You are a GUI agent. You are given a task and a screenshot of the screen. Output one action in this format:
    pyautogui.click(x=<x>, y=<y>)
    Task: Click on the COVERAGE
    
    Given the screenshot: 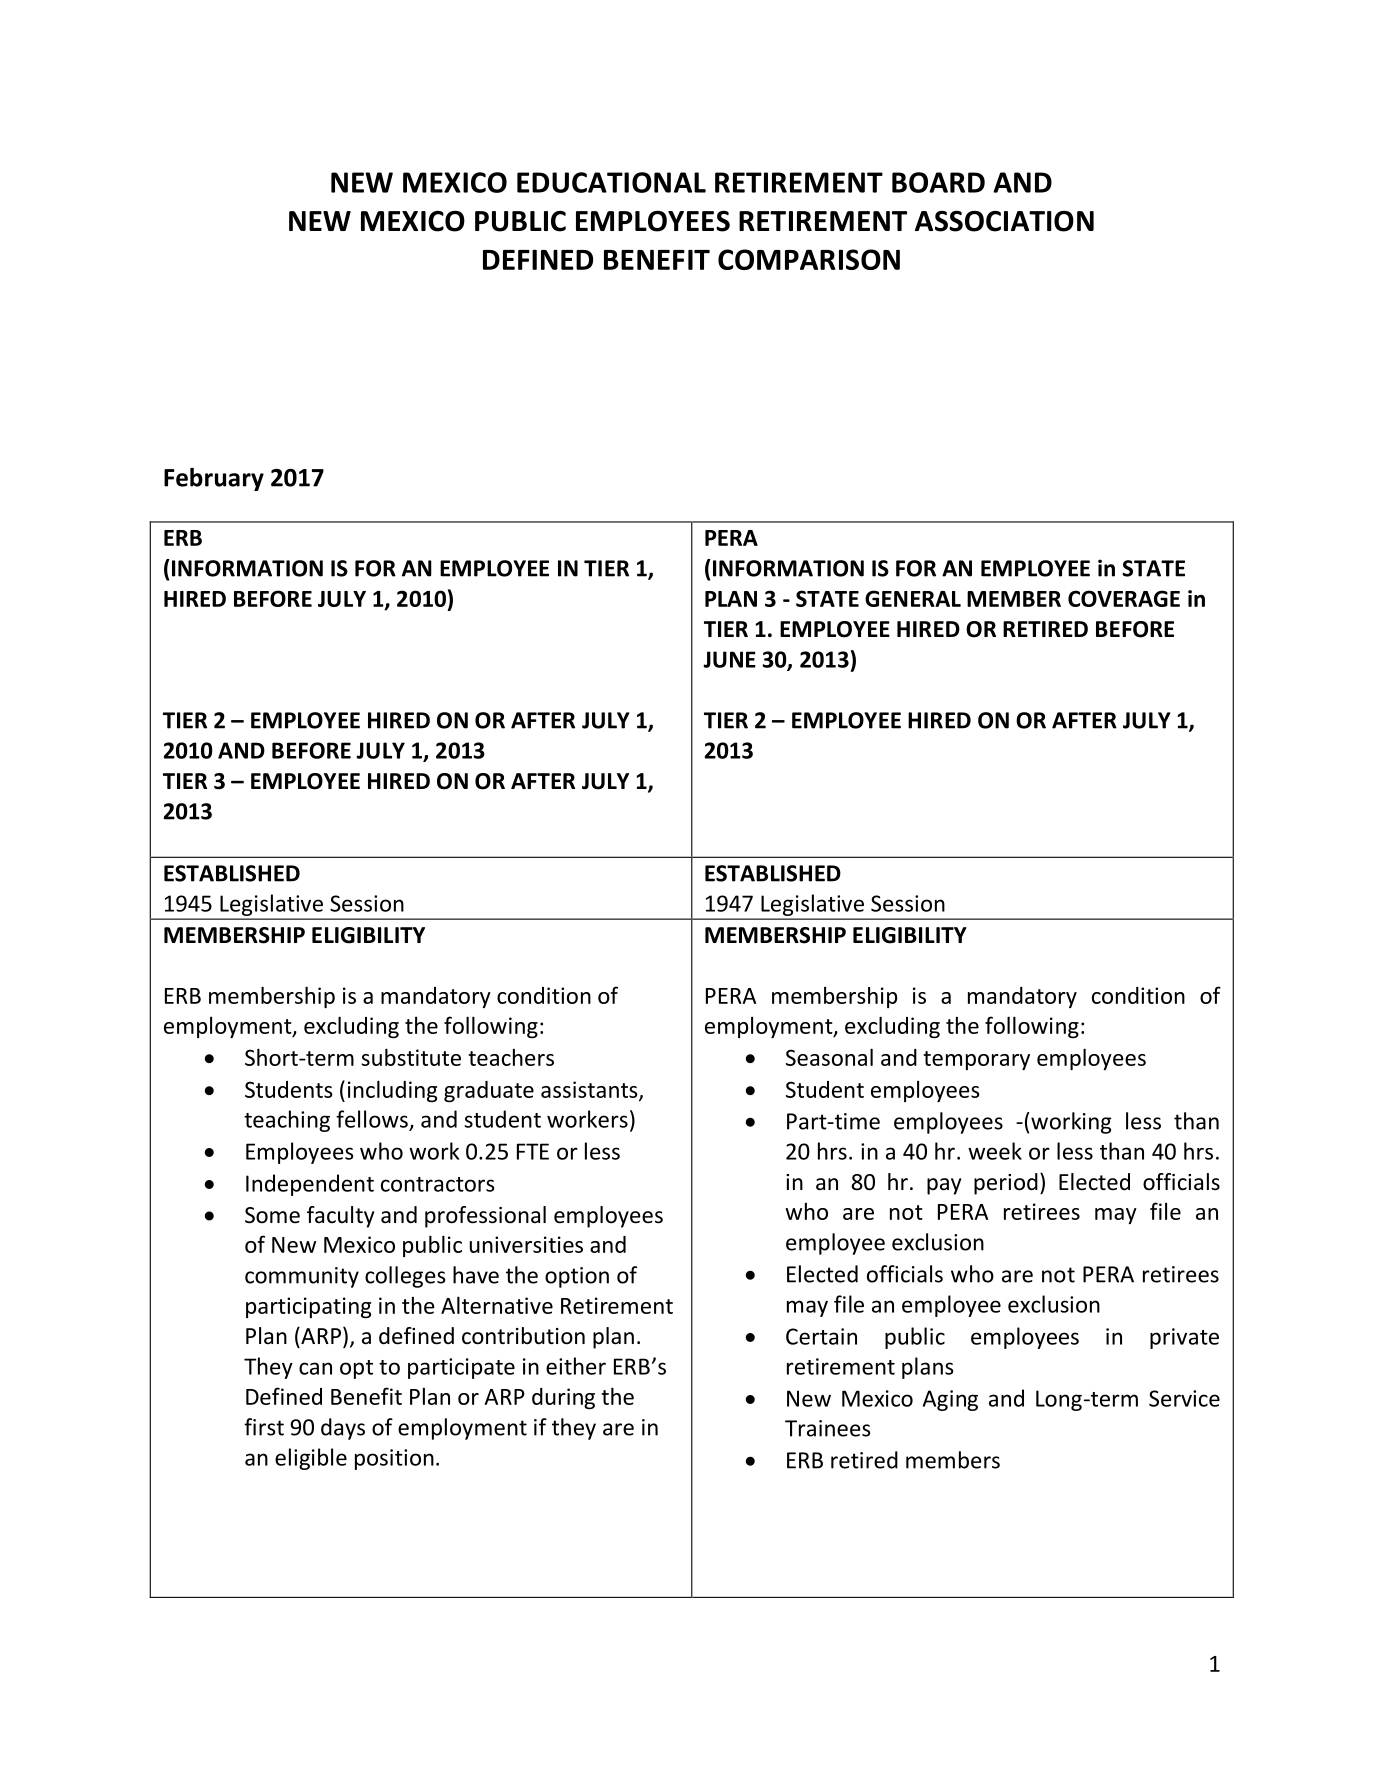 What is the action you would take?
    pyautogui.click(x=1124, y=598)
